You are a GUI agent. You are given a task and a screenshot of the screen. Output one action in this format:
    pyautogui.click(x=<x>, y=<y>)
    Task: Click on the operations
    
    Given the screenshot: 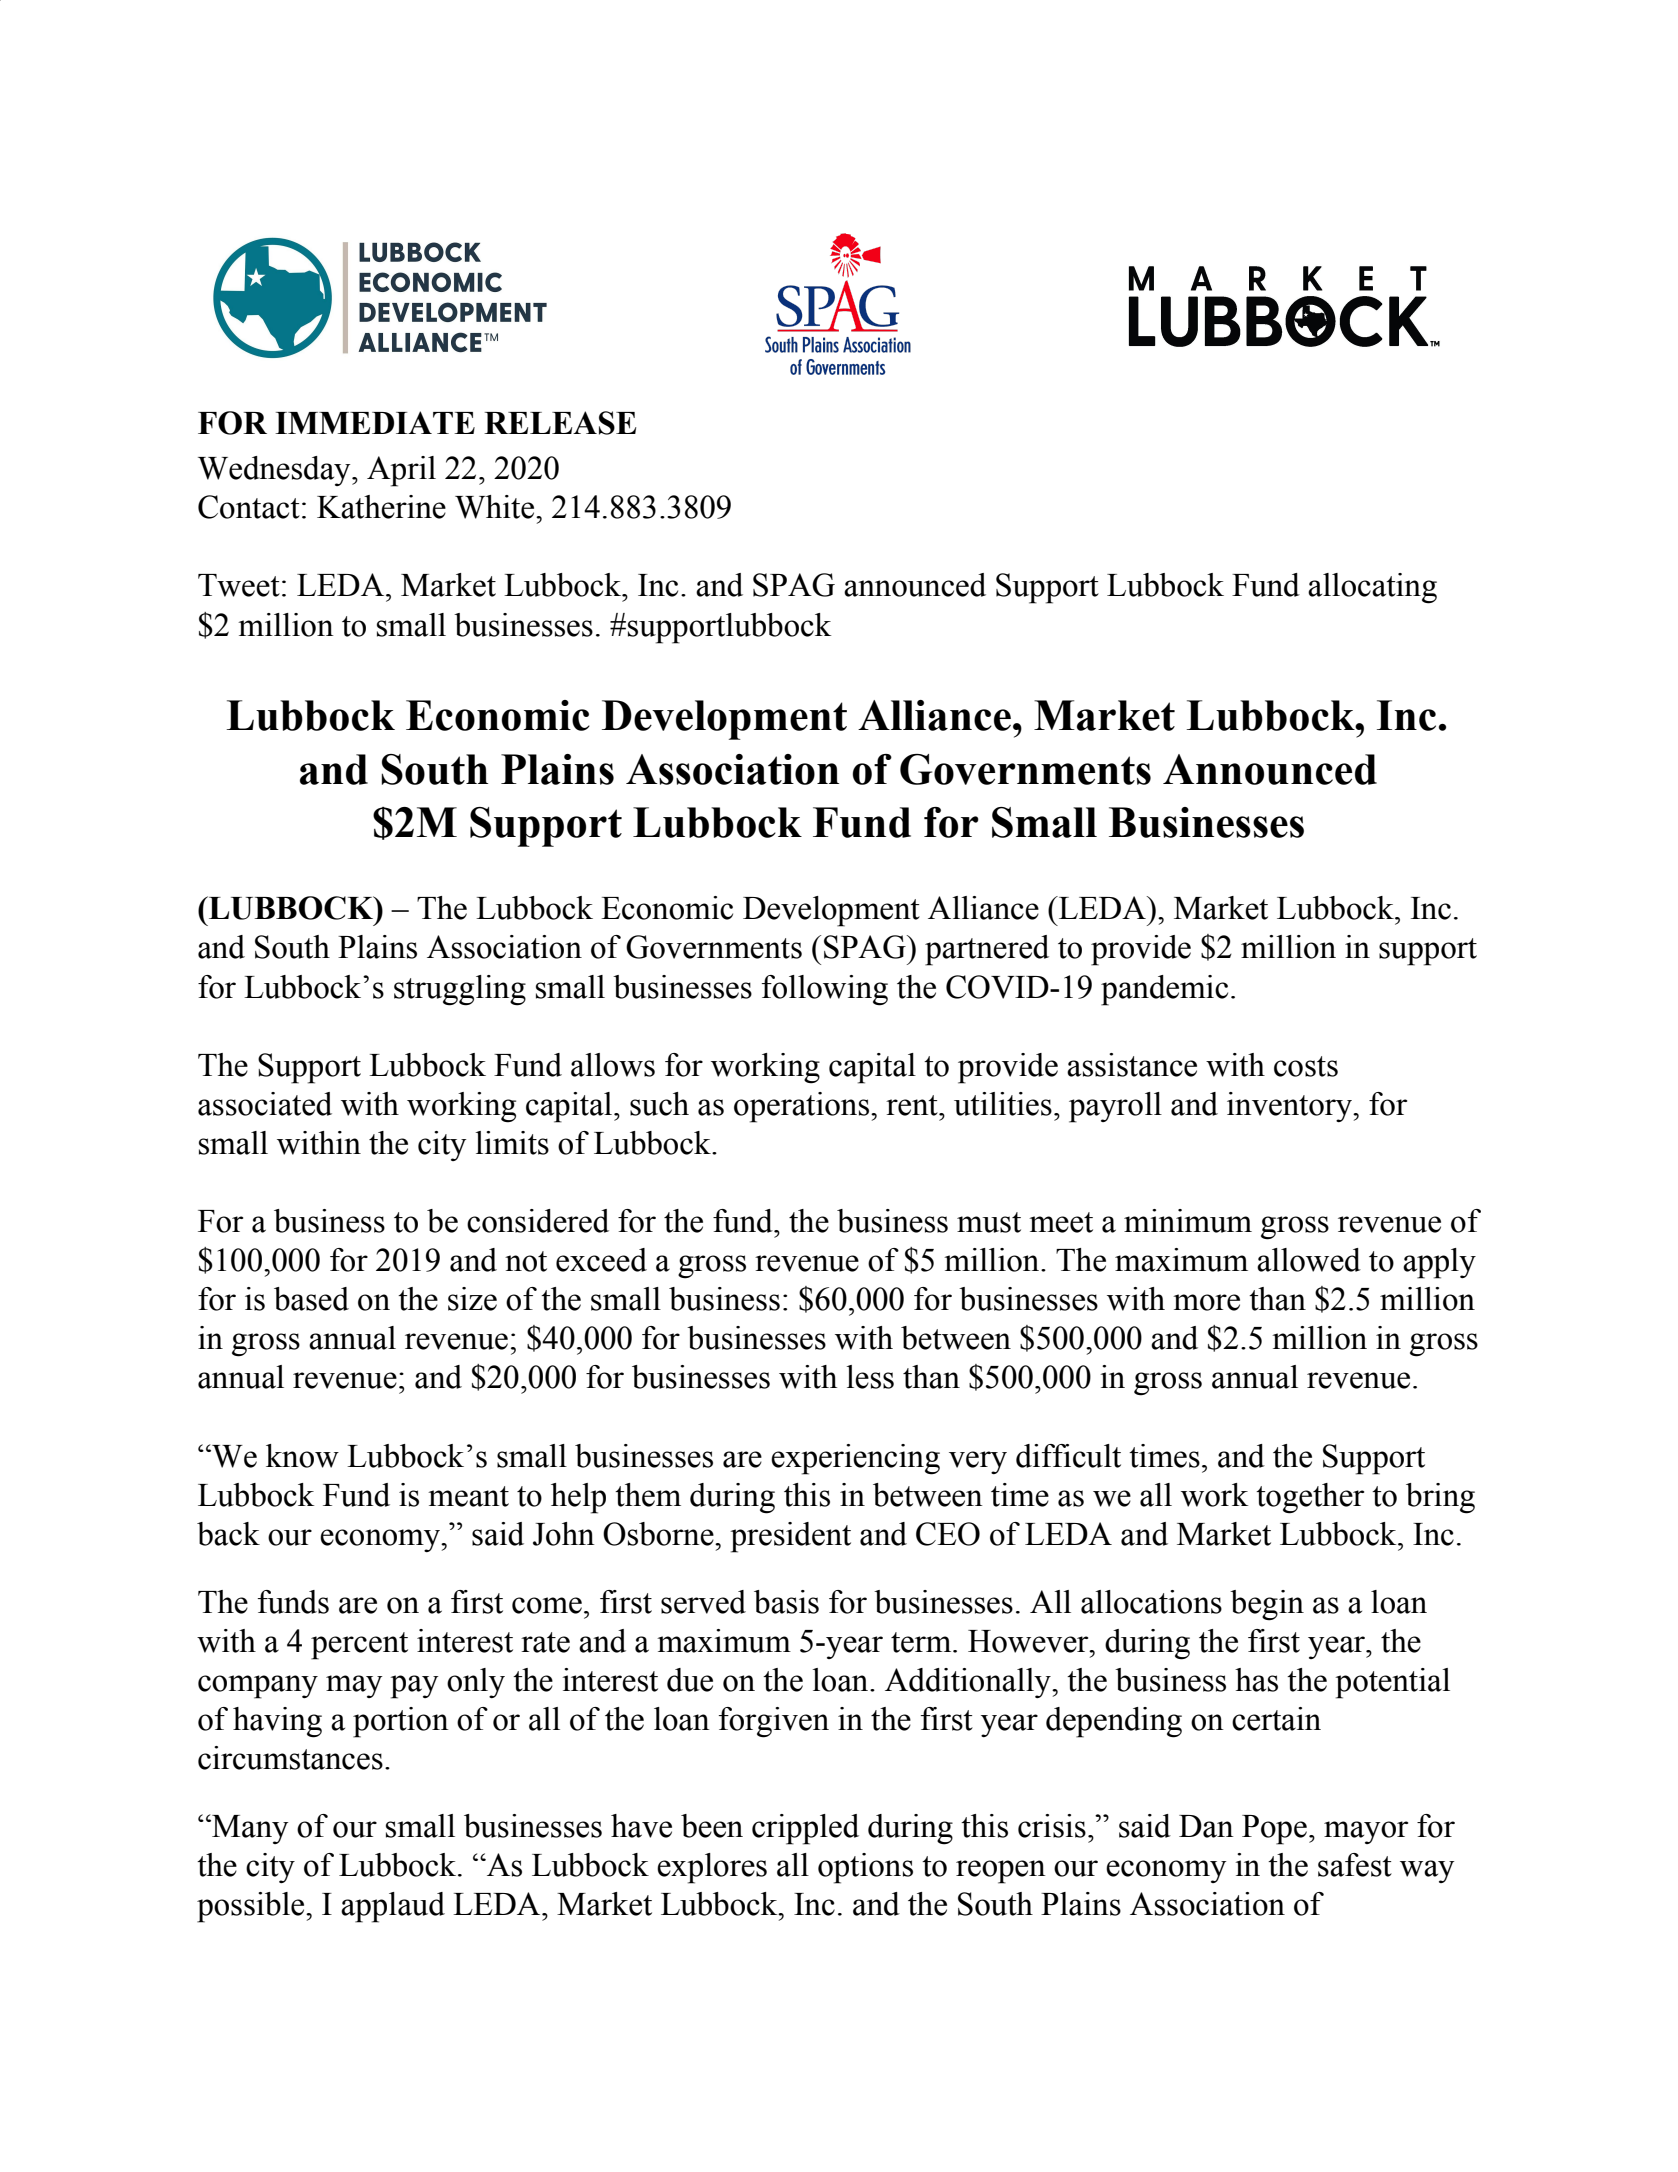 What is the action you would take?
    pyautogui.click(x=803, y=1107)
